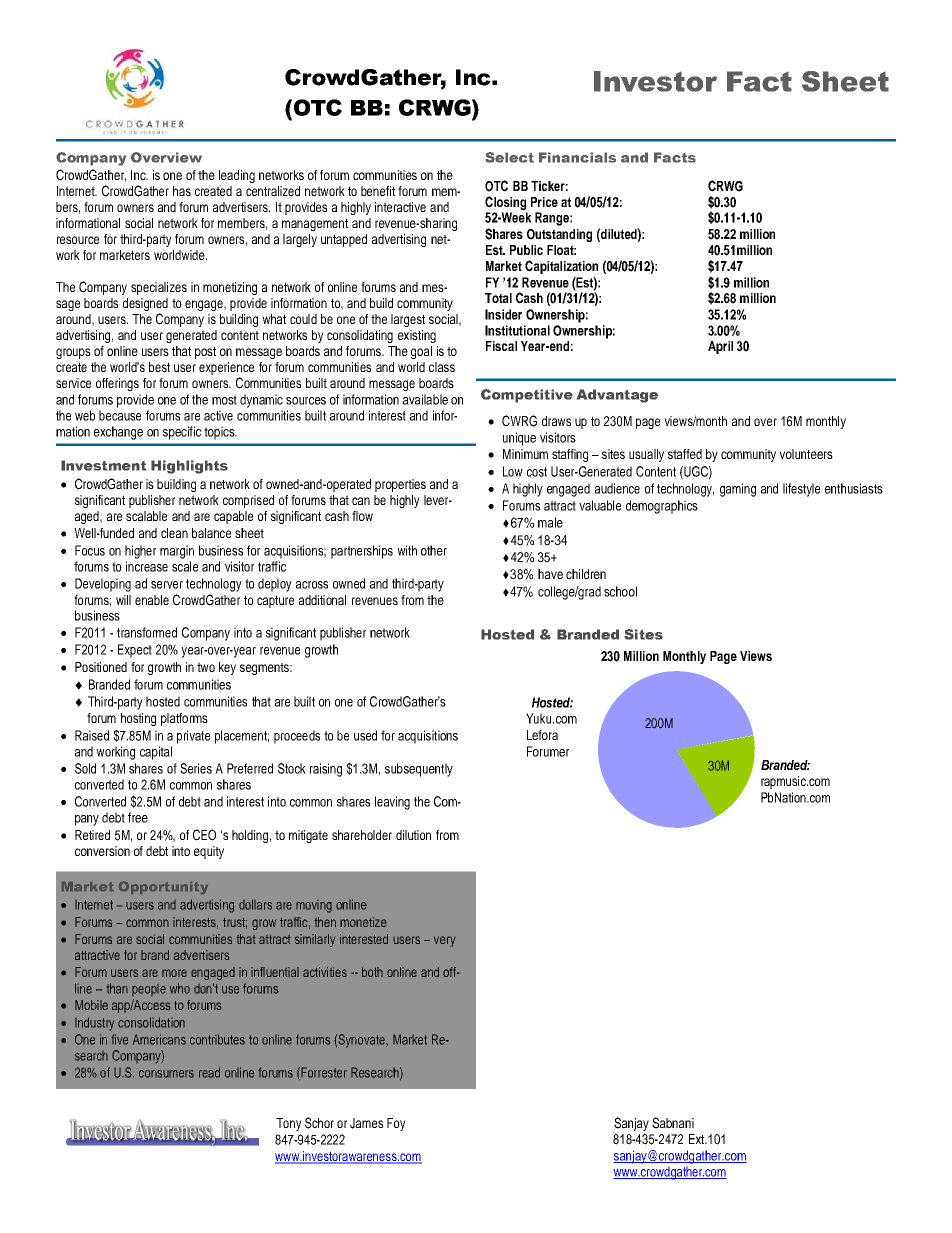 The height and width of the screenshot is (1233, 952). What do you see at coordinates (166, 1074) in the screenshot?
I see `consumers` at bounding box center [166, 1074].
